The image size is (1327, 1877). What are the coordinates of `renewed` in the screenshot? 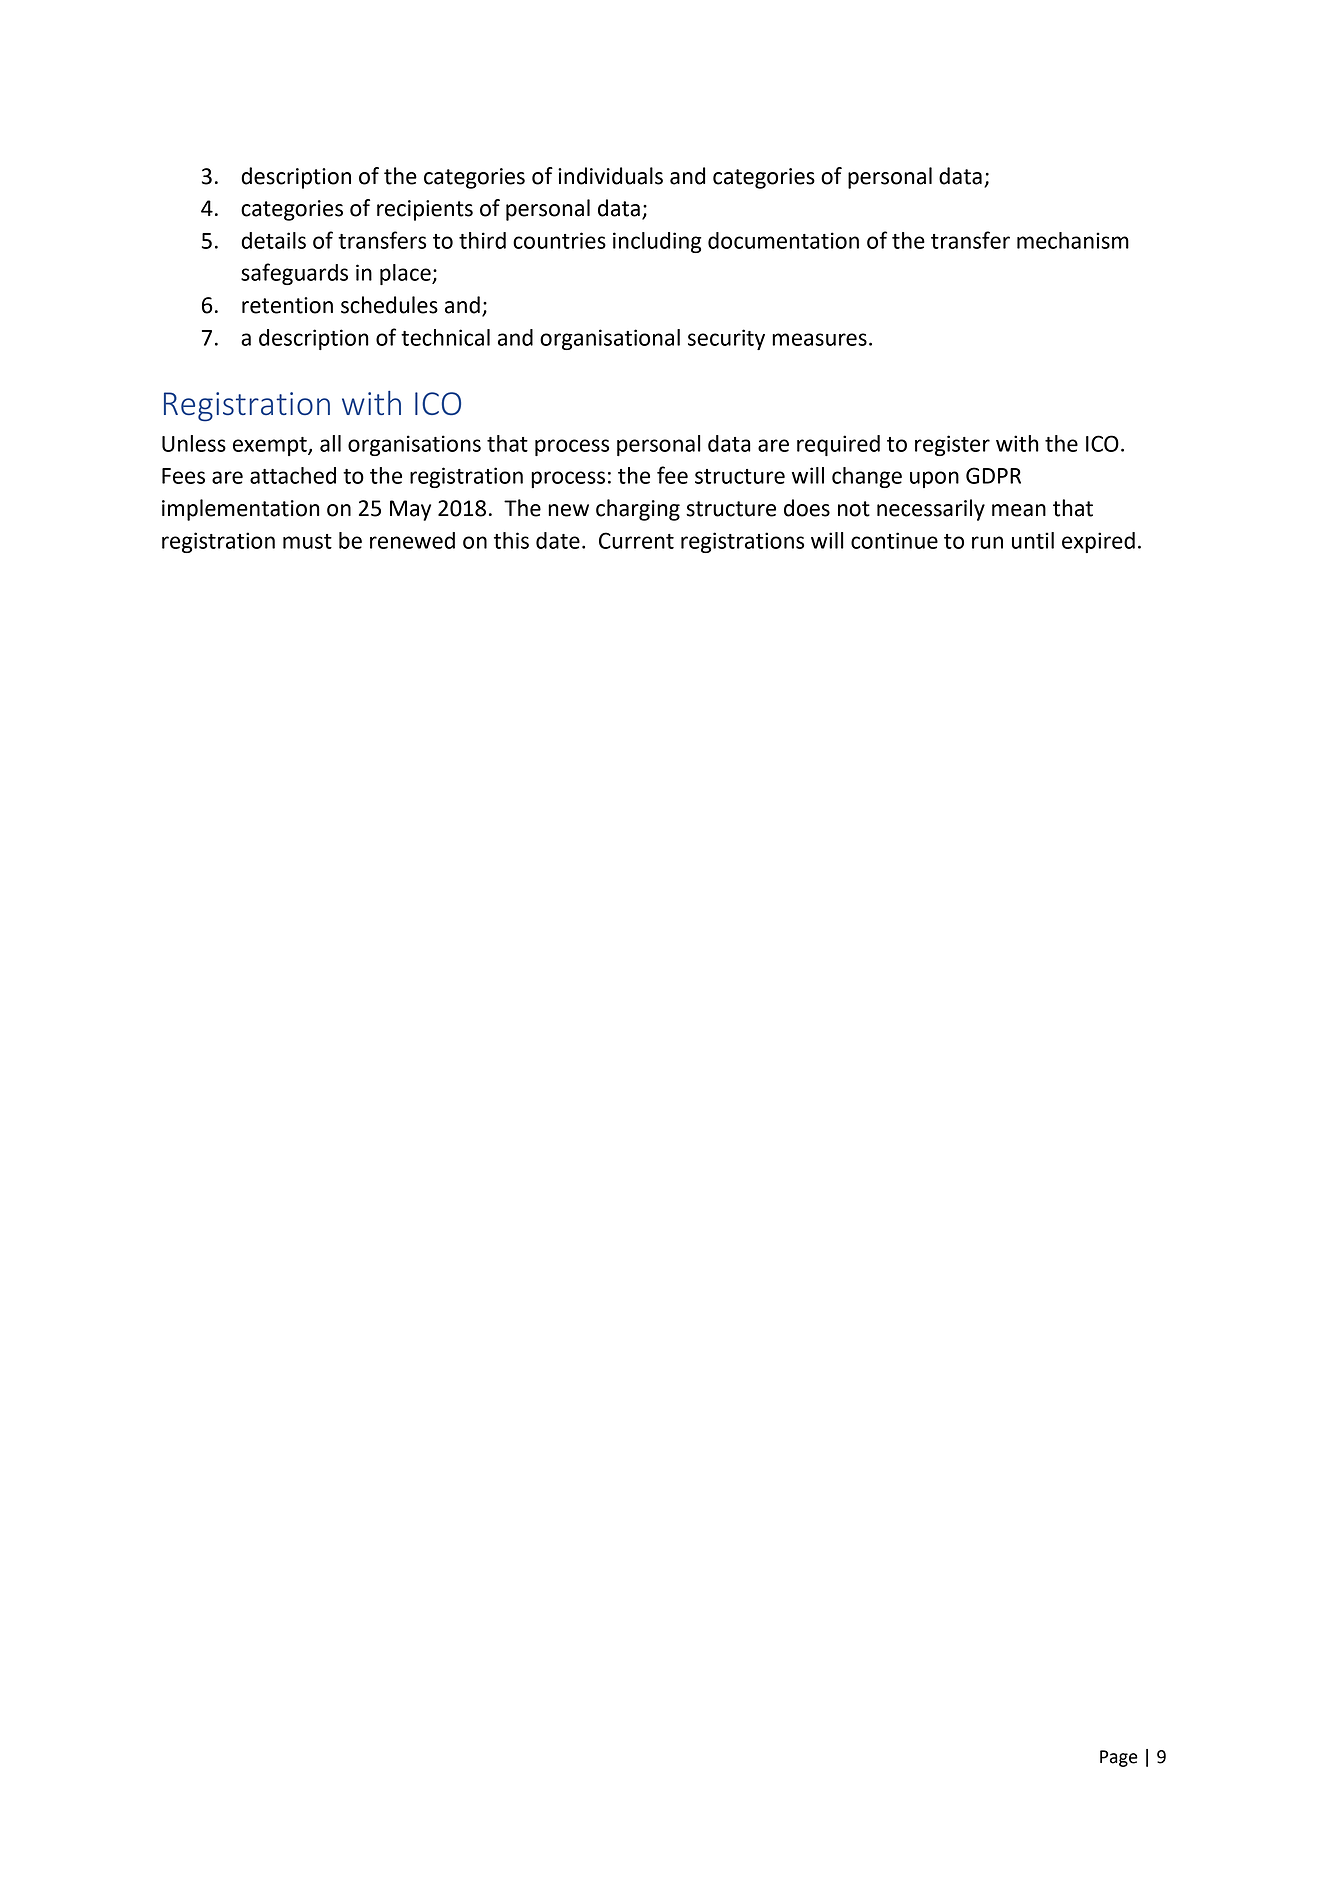 It's located at (412, 540).
